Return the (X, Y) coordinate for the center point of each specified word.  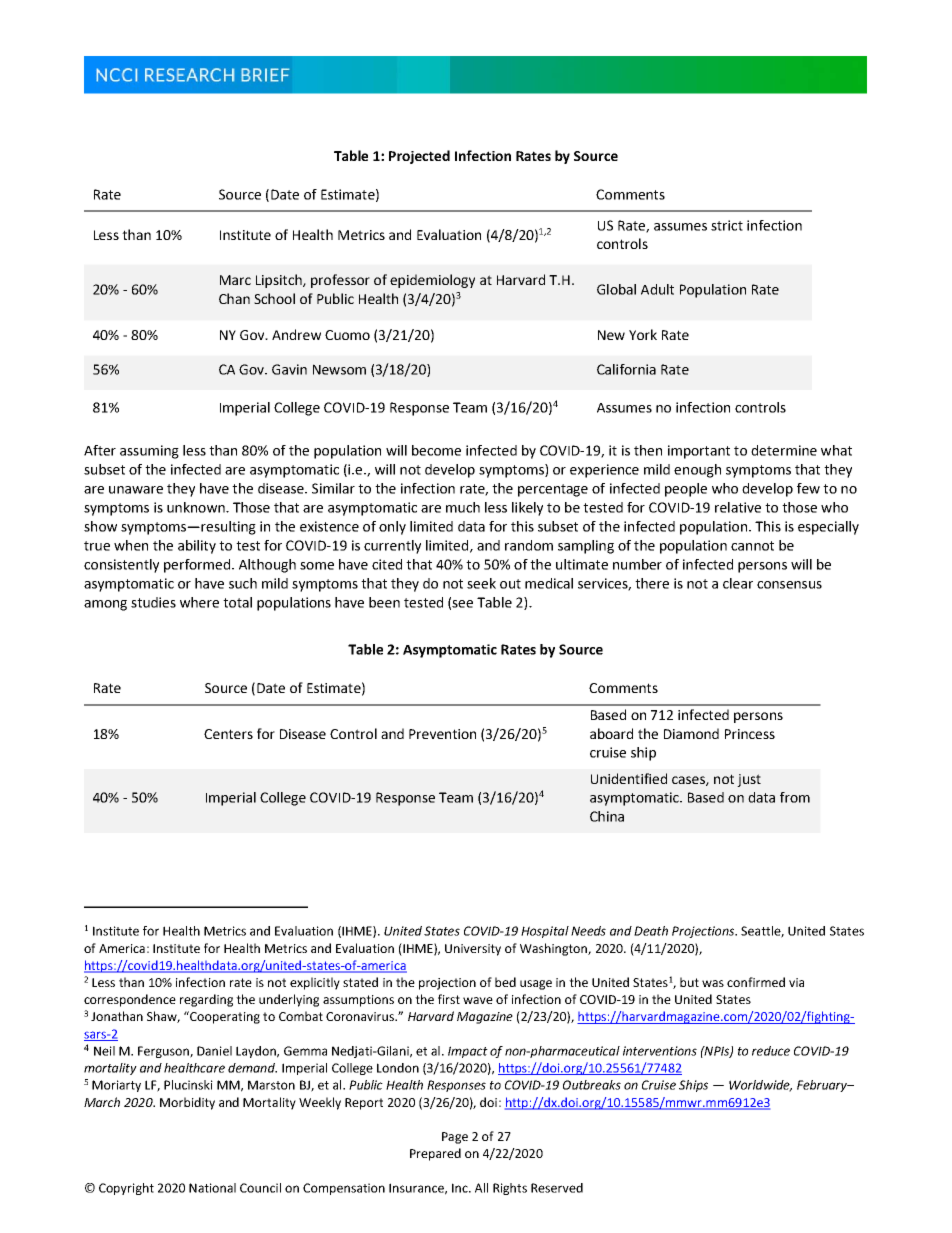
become (436, 450)
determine (784, 450)
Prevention (442, 734)
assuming (149, 452)
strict (727, 225)
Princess (750, 734)
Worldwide (760, 1086)
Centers (228, 734)
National (212, 1188)
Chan (234, 298)
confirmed (756, 982)
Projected (419, 157)
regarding (206, 1000)
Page (455, 1138)
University (473, 950)
